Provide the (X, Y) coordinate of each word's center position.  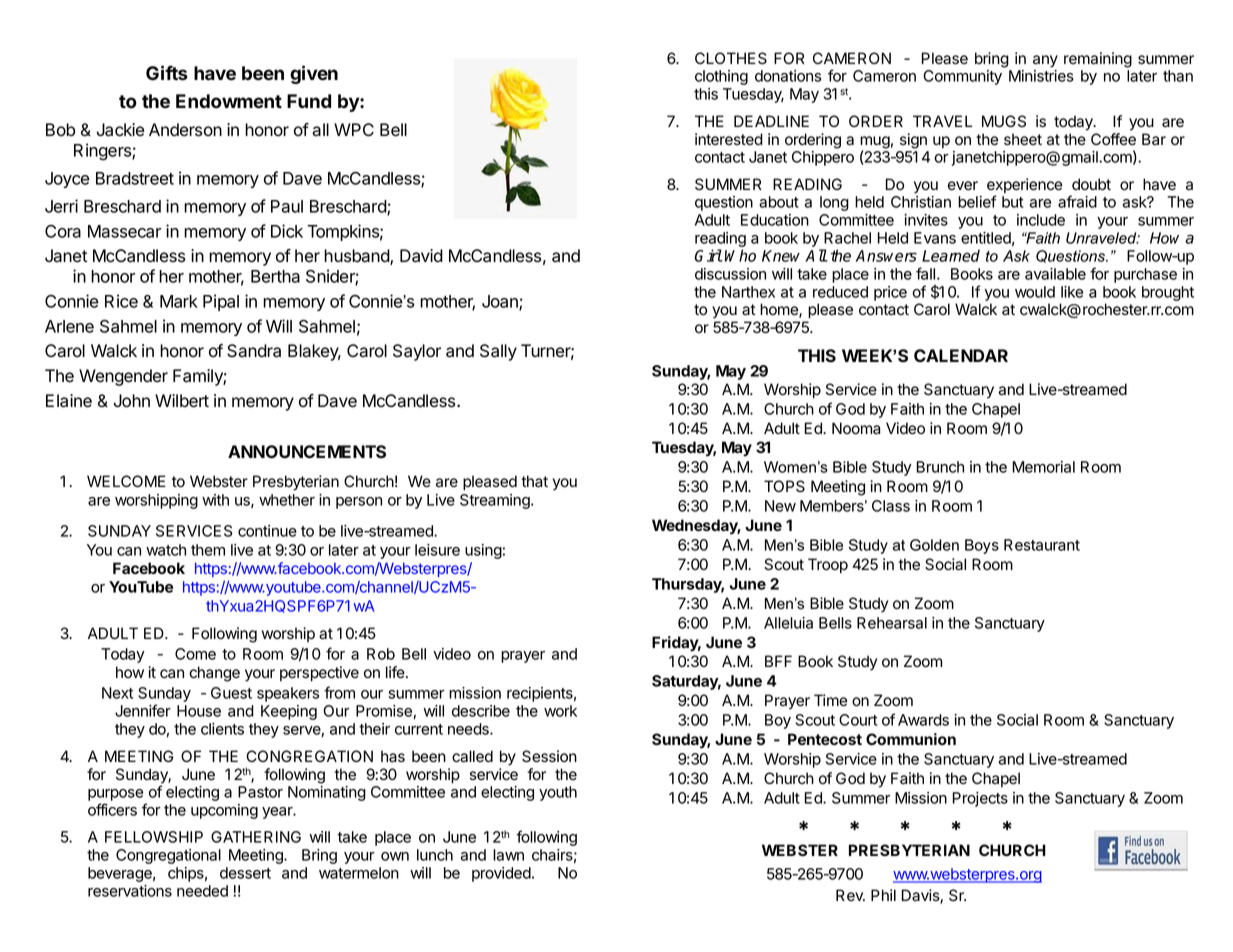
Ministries (1041, 76)
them (208, 550)
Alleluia (788, 623)
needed (202, 891)
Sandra (254, 351)
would (1035, 292)
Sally (498, 352)
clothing (721, 77)
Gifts (167, 73)
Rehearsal (892, 623)
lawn (508, 855)
